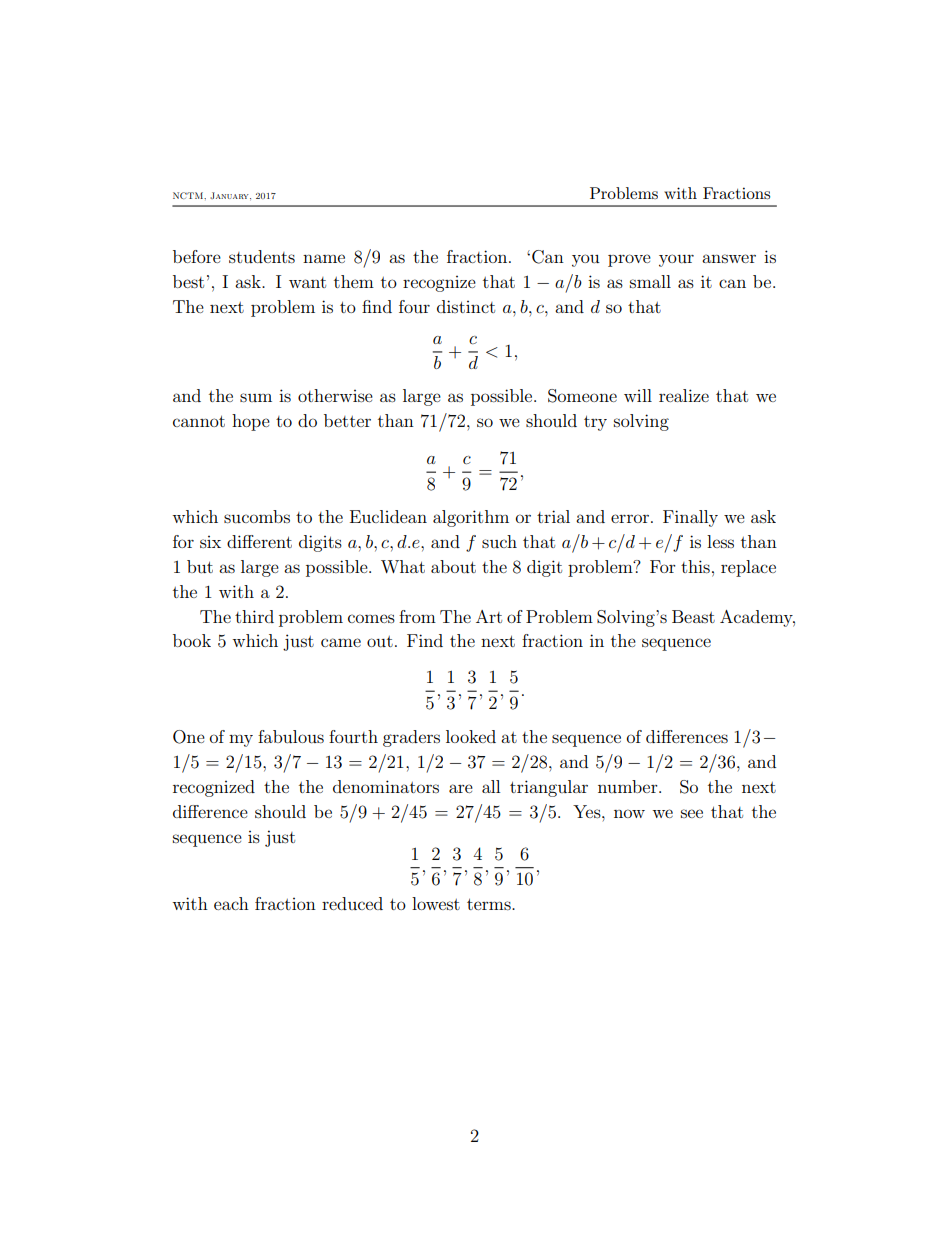 The image size is (952, 1233). Describe the element at coordinates (230, 195) in the page. I see `January` at that location.
